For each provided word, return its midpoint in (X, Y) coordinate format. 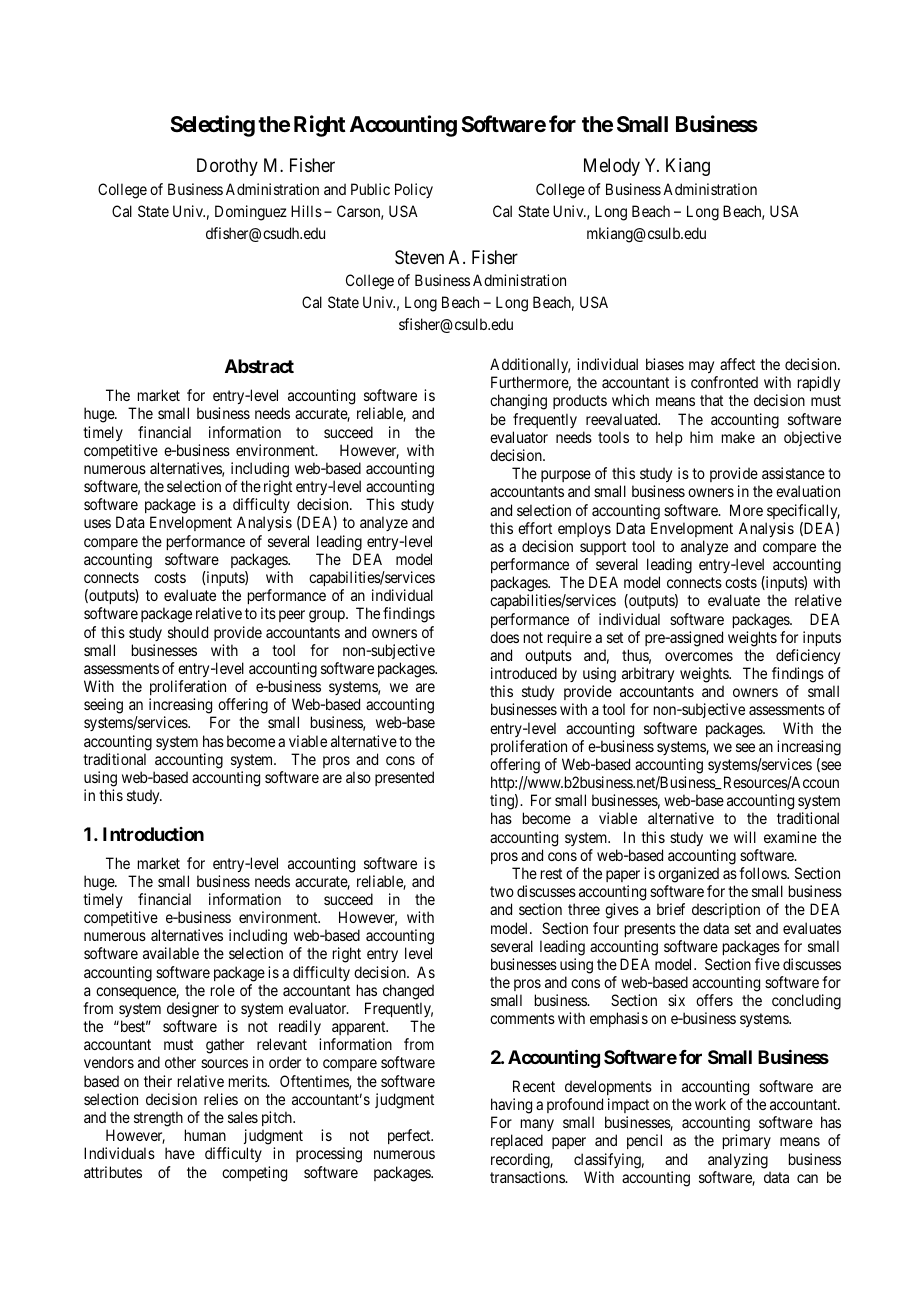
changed (408, 992)
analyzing (738, 1161)
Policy (414, 190)
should (188, 632)
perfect (410, 1136)
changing (518, 402)
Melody (612, 167)
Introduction (153, 834)
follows (763, 873)
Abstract (259, 366)
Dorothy (227, 167)
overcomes (699, 656)
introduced (524, 673)
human (205, 1135)
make (738, 437)
